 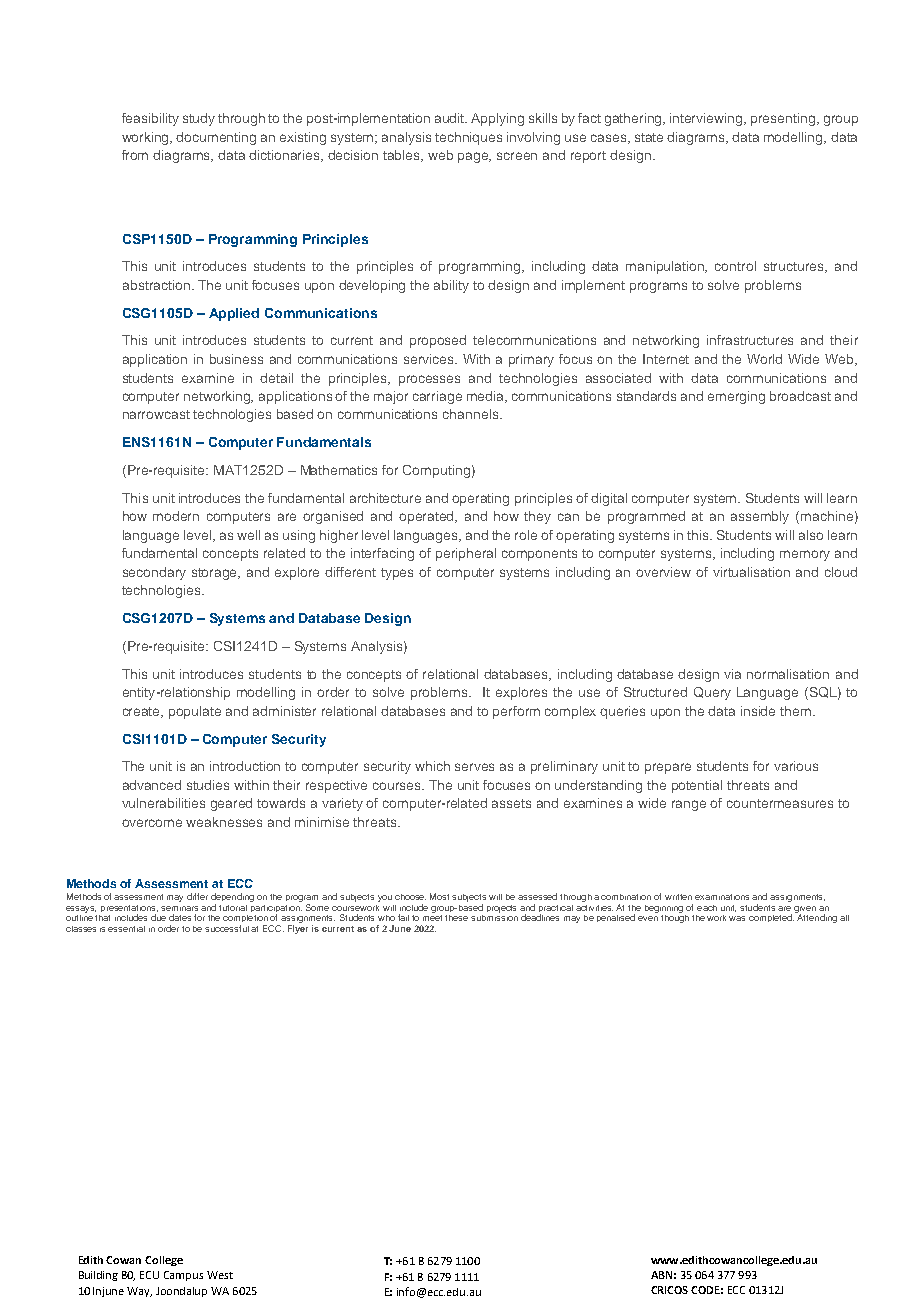 What do you see at coordinates (179, 906) in the screenshot?
I see `seminars` at bounding box center [179, 906].
